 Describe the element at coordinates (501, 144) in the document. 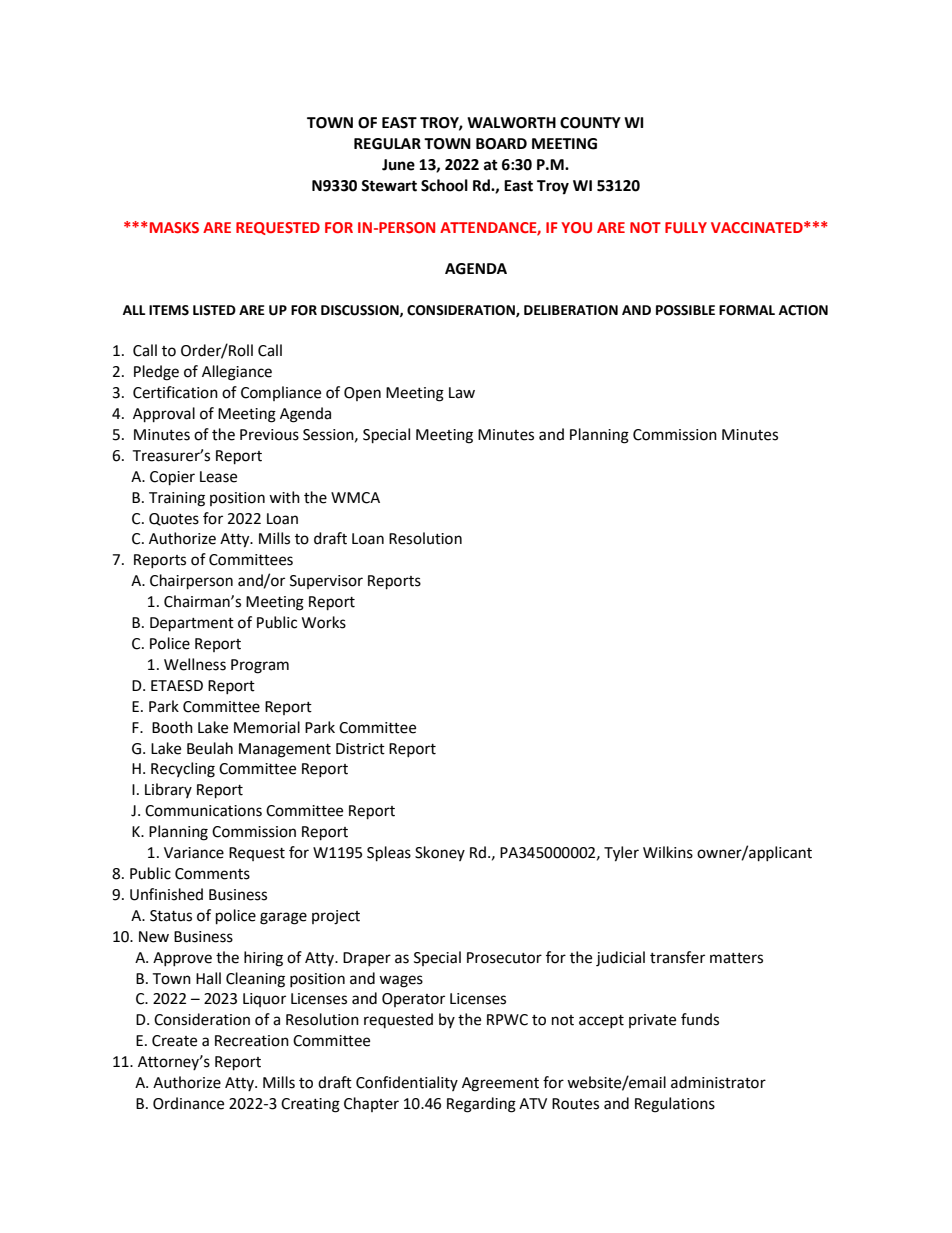

I see `BOARD` at that location.
